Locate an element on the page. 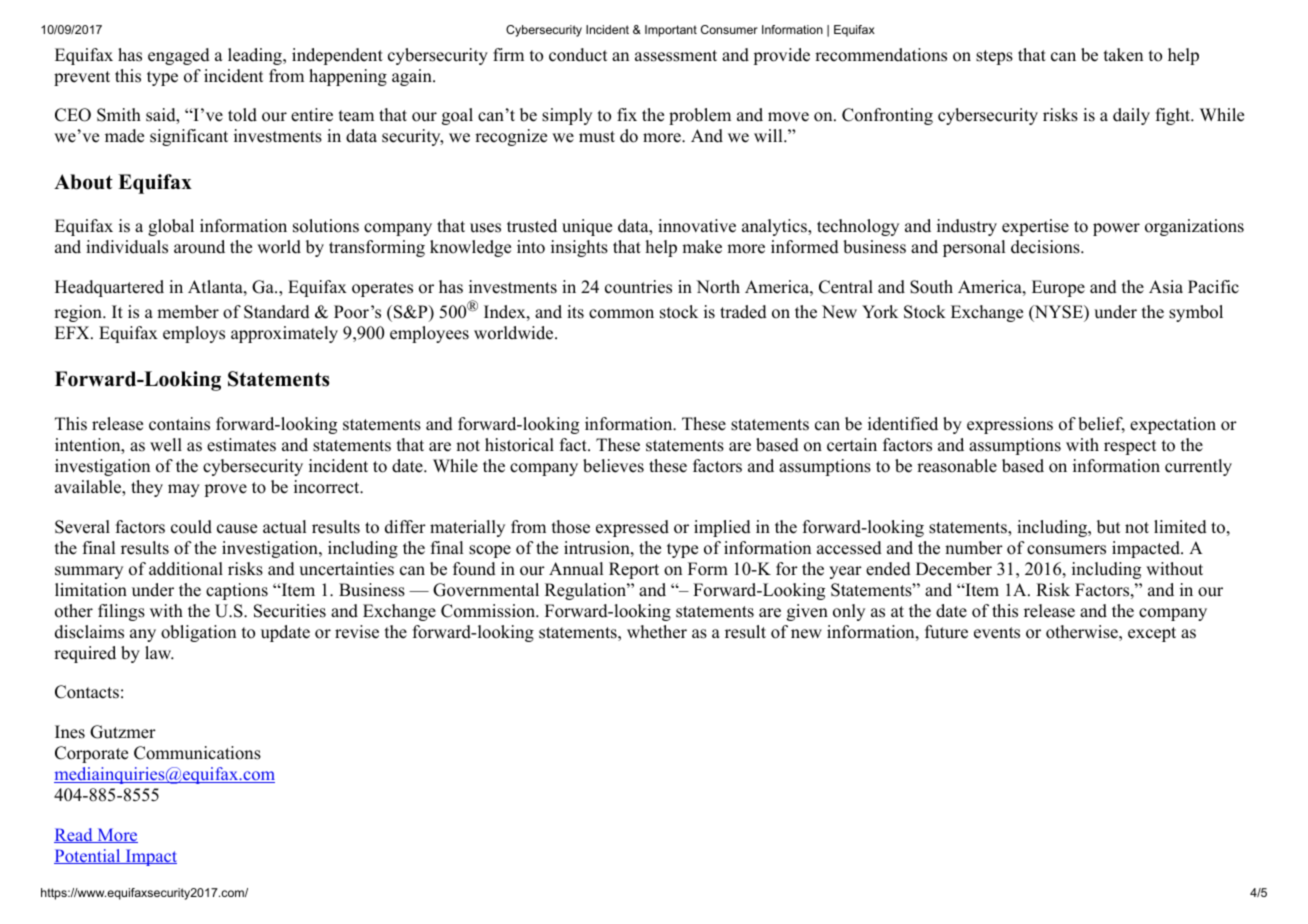 The width and height of the image is (1308, 924). Read is located at coordinates (74, 835).
